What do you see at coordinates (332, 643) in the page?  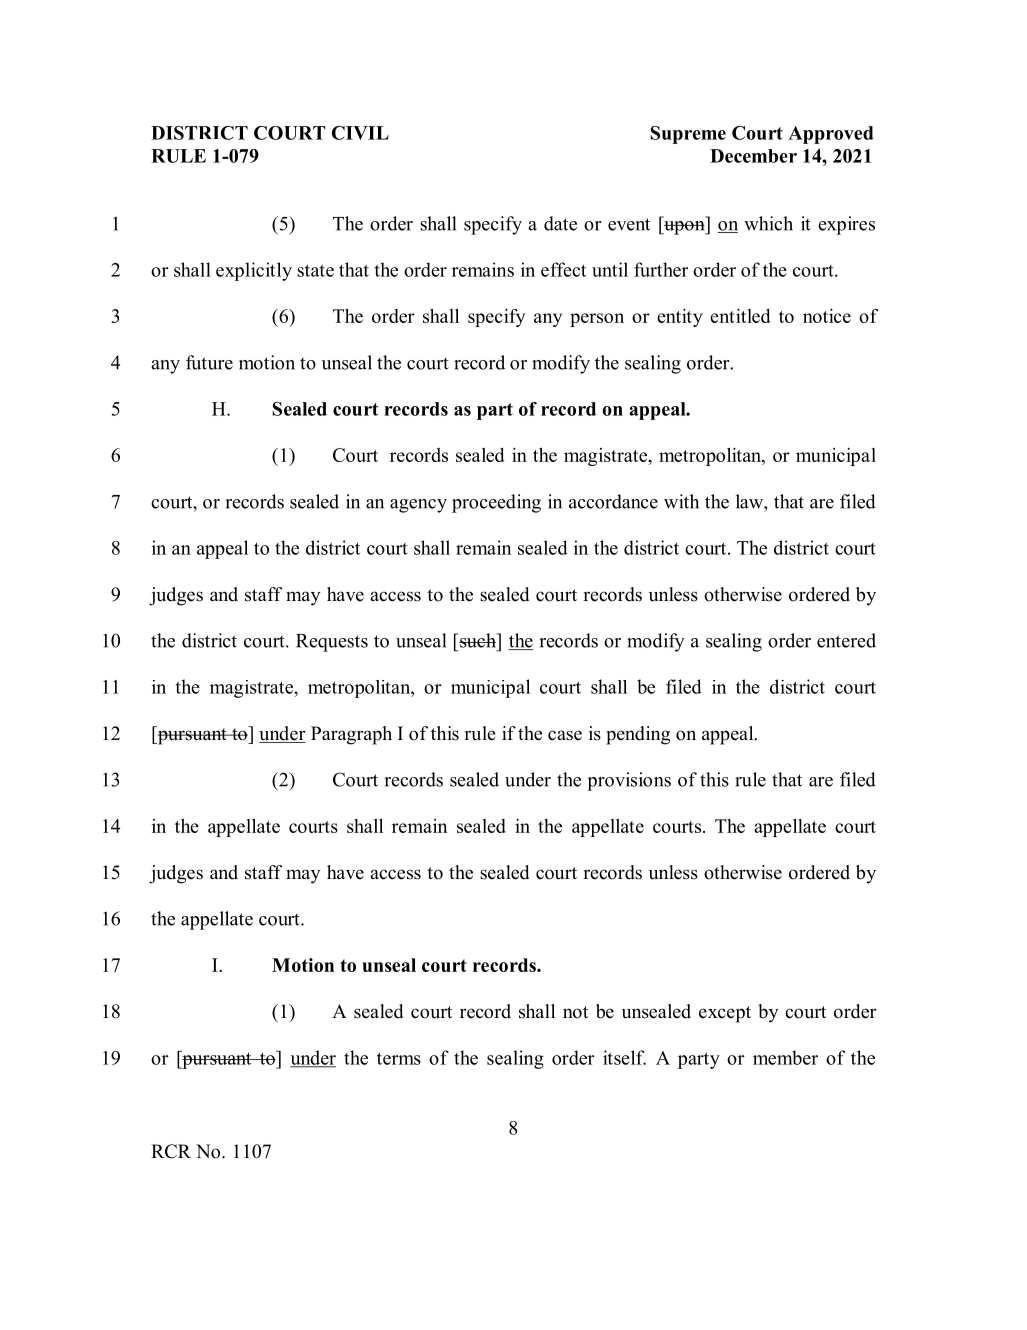 I see `Requests` at bounding box center [332, 643].
